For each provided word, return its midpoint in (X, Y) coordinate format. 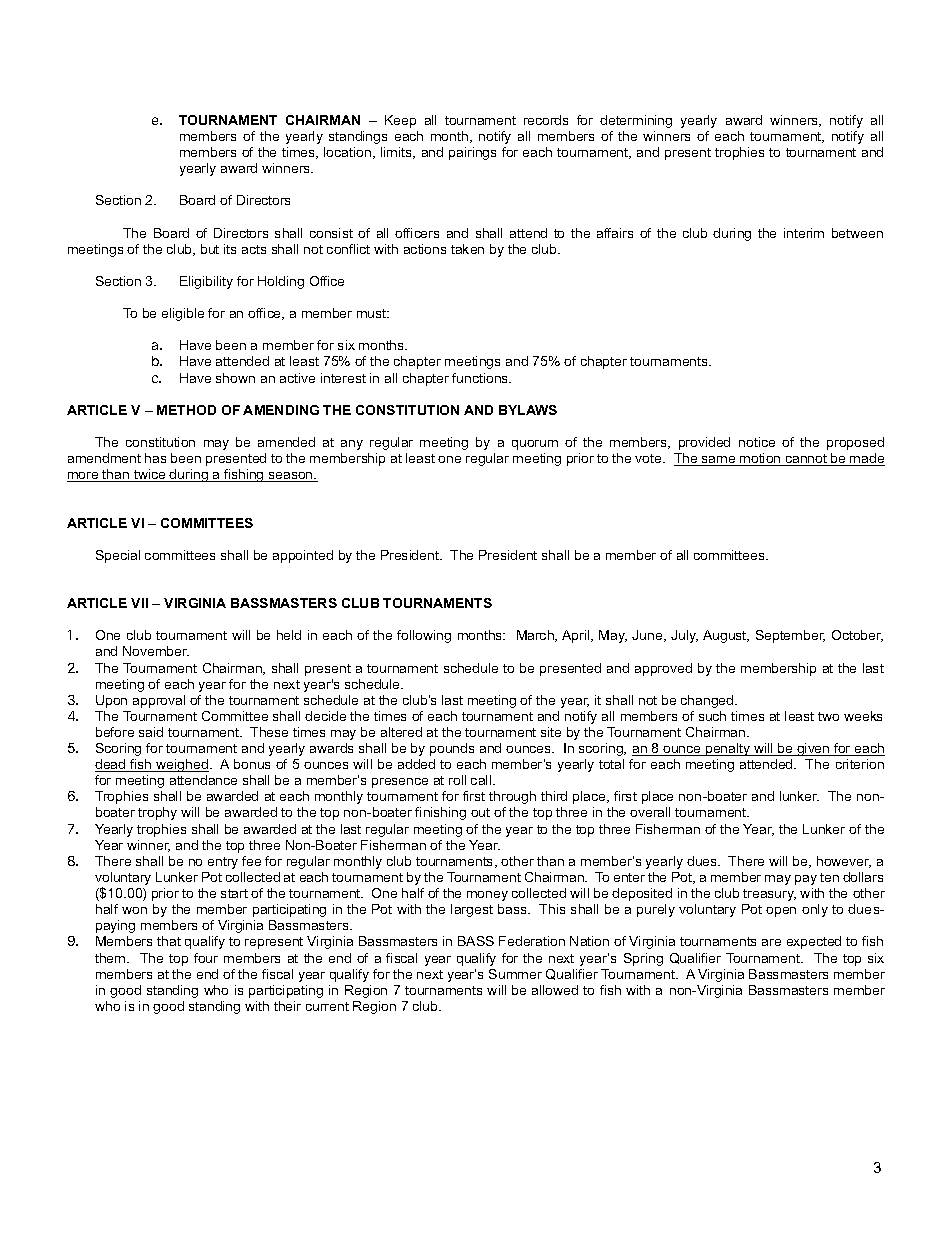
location (349, 153)
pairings (472, 153)
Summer (515, 974)
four (206, 958)
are (771, 942)
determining (636, 121)
